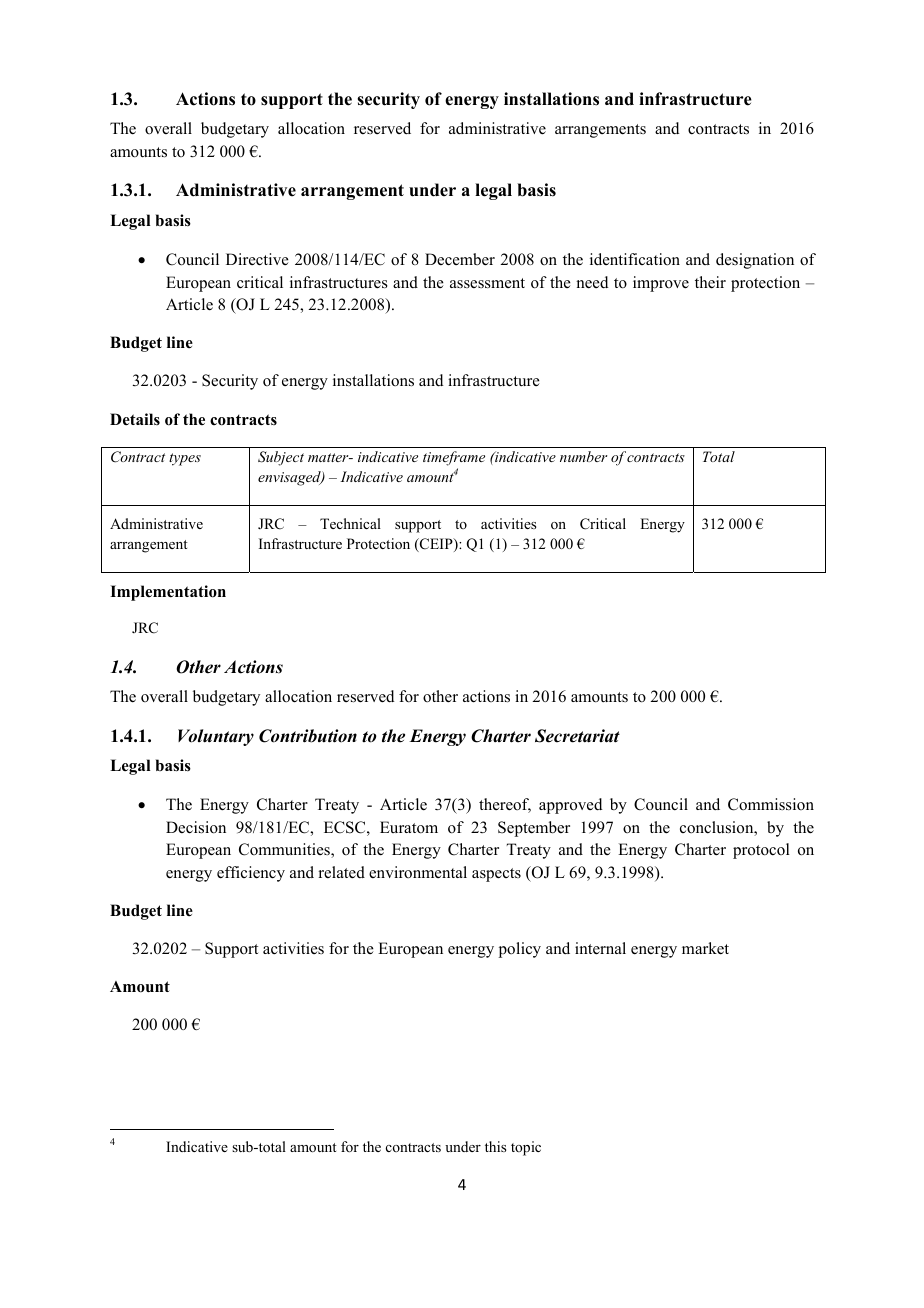 The width and height of the screenshot is (924, 1308). Describe the element at coordinates (196, 827) in the screenshot. I see `Decision` at that location.
